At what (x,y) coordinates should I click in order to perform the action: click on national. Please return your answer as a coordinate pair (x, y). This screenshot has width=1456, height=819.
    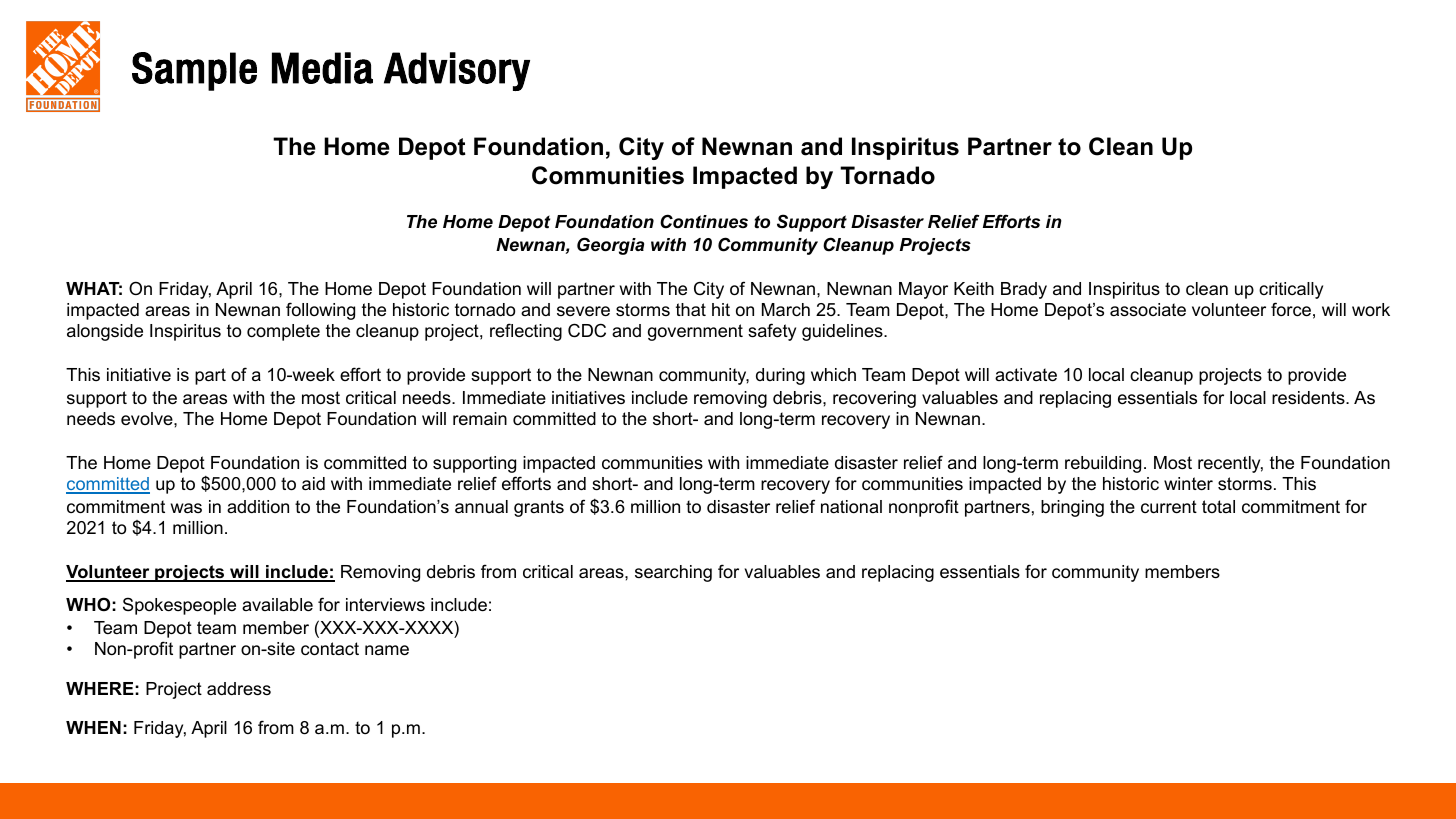
    Looking at the image, I should click on (851, 507).
